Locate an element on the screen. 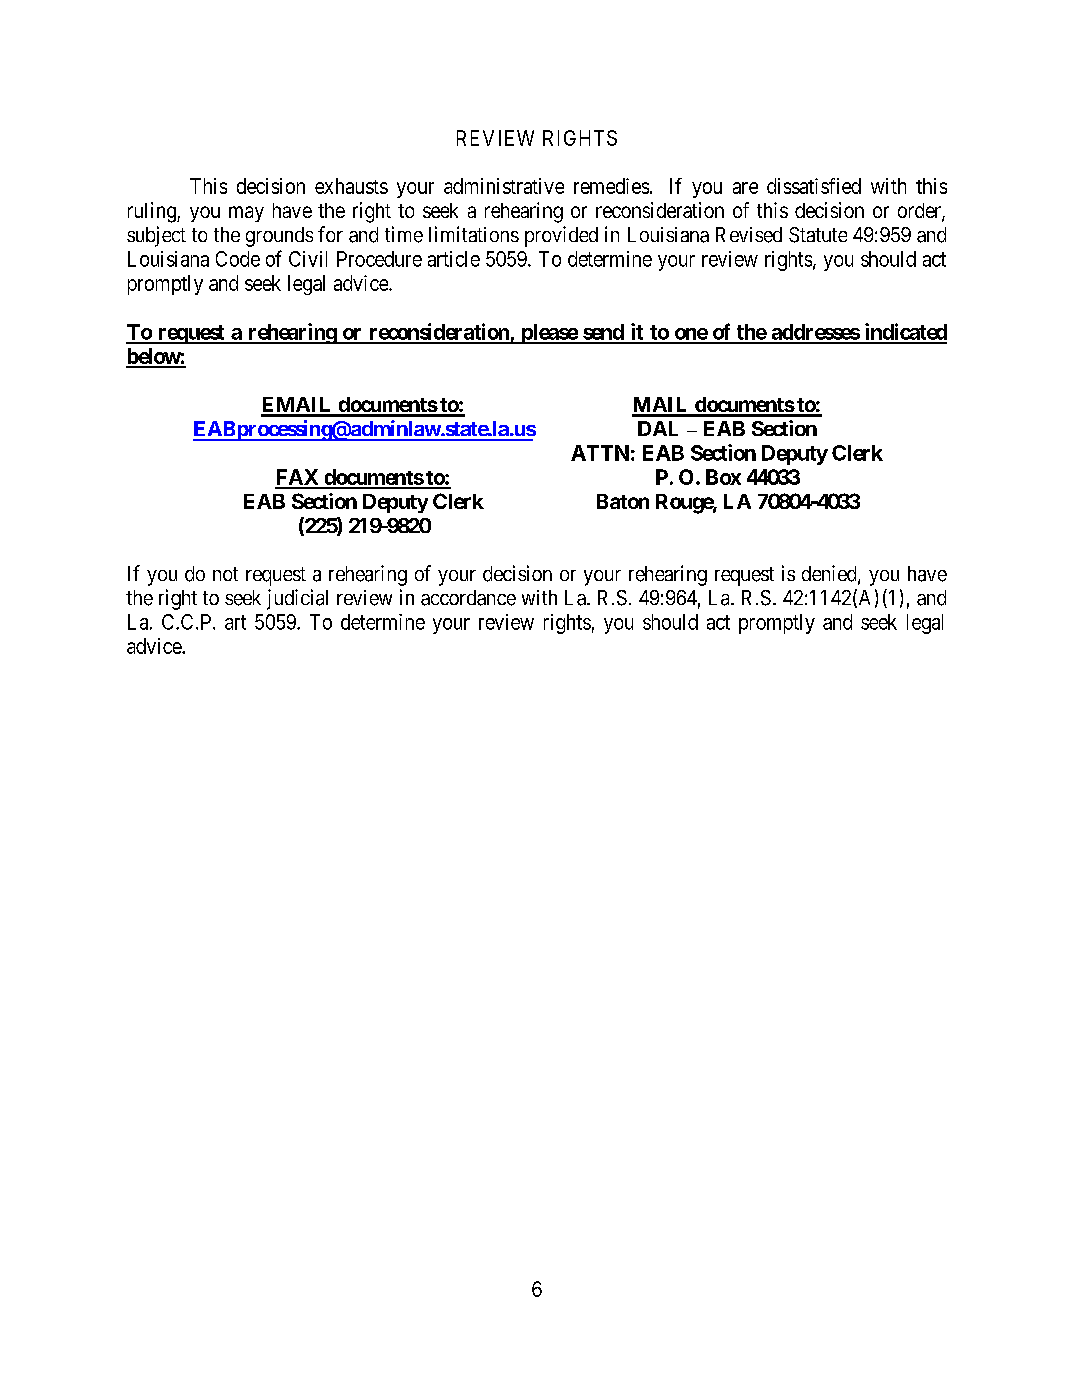  may is located at coordinates (246, 214).
